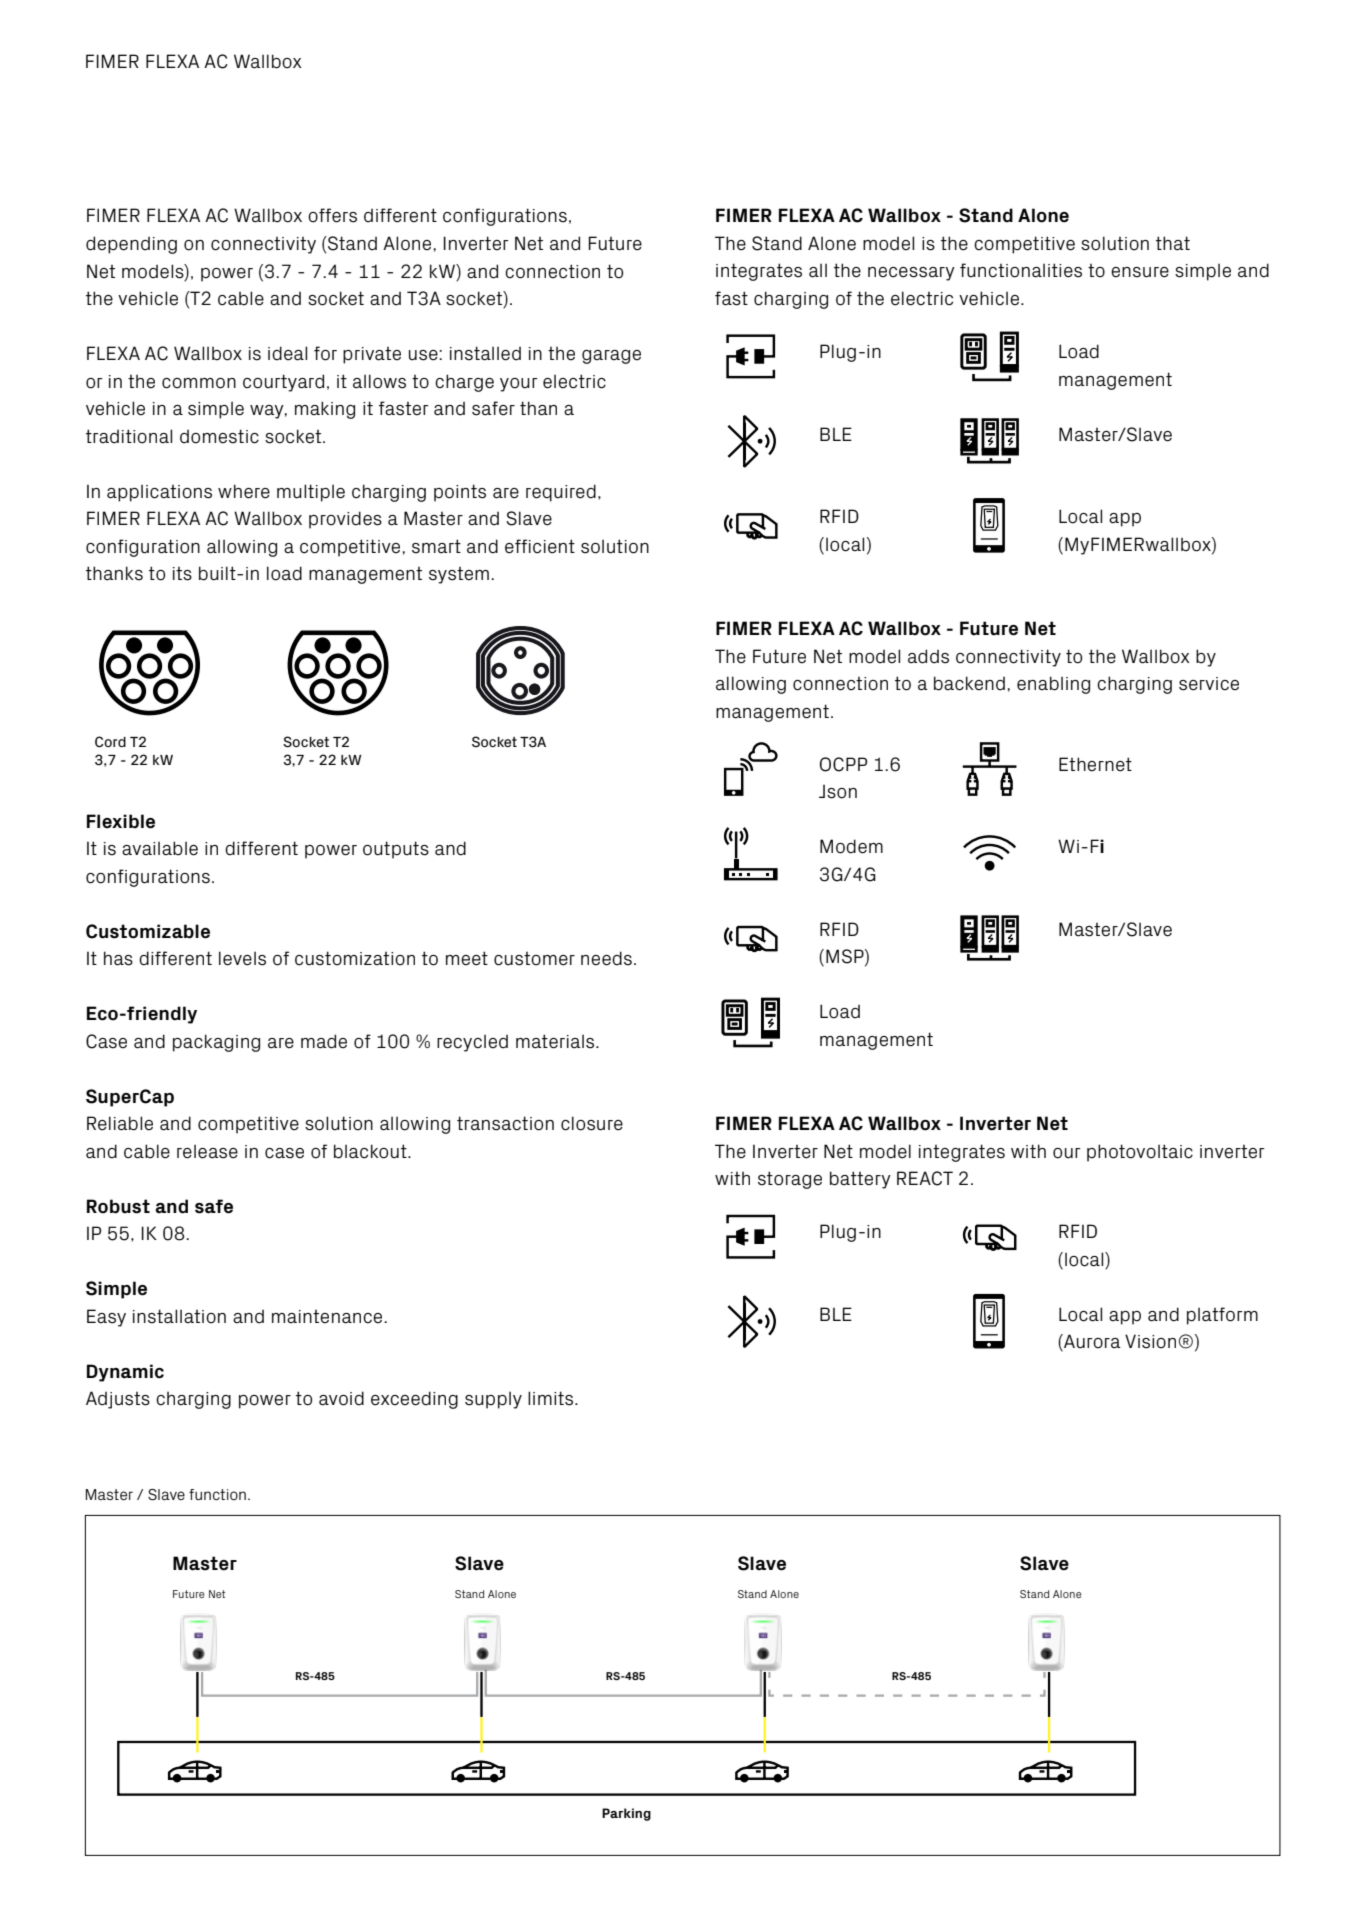 This screenshot has width=1365, height=1930. Describe the element at coordinates (131, 245) in the screenshot. I see `depending` at that location.
